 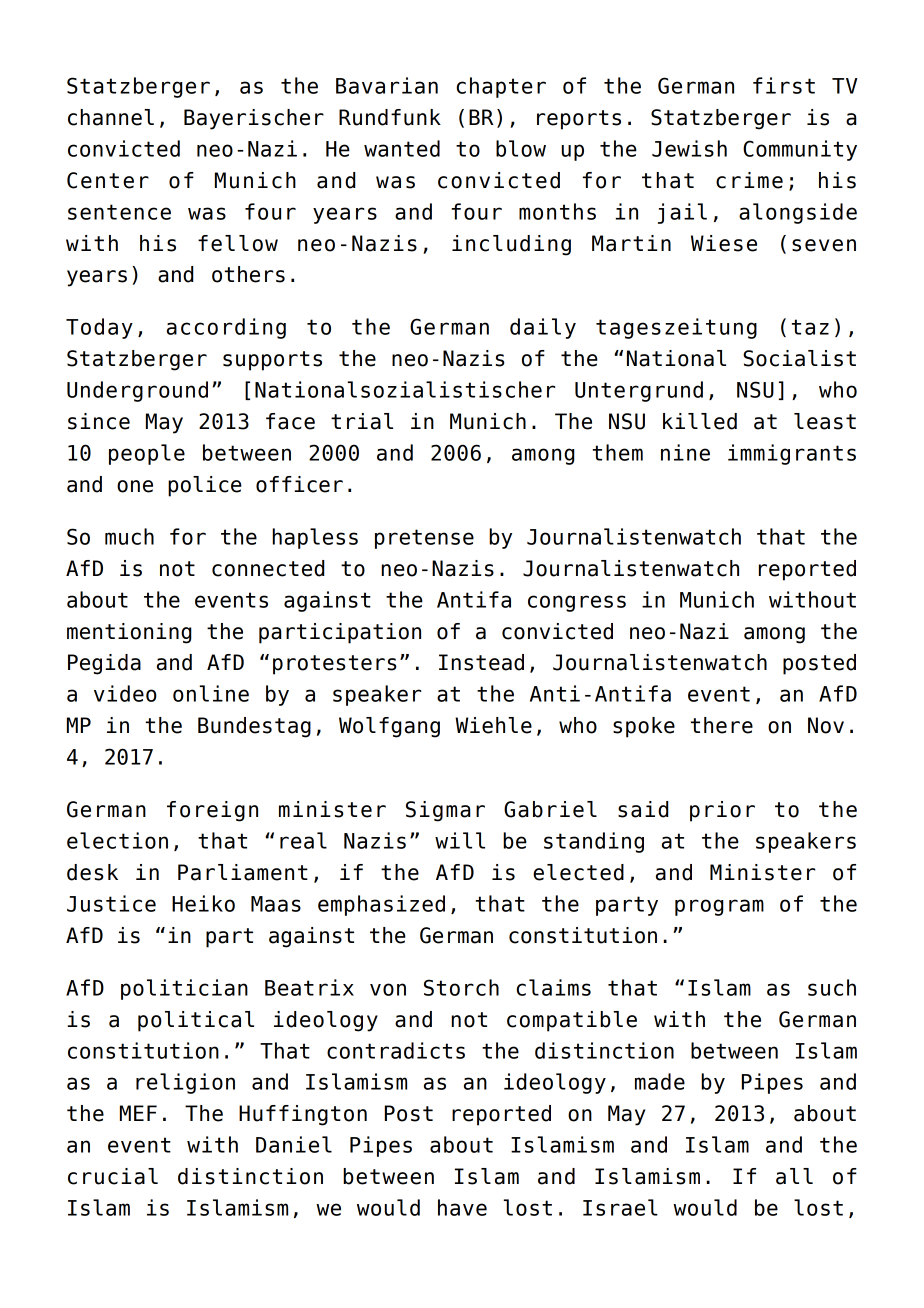 I want to click on police, so click(x=205, y=486).
